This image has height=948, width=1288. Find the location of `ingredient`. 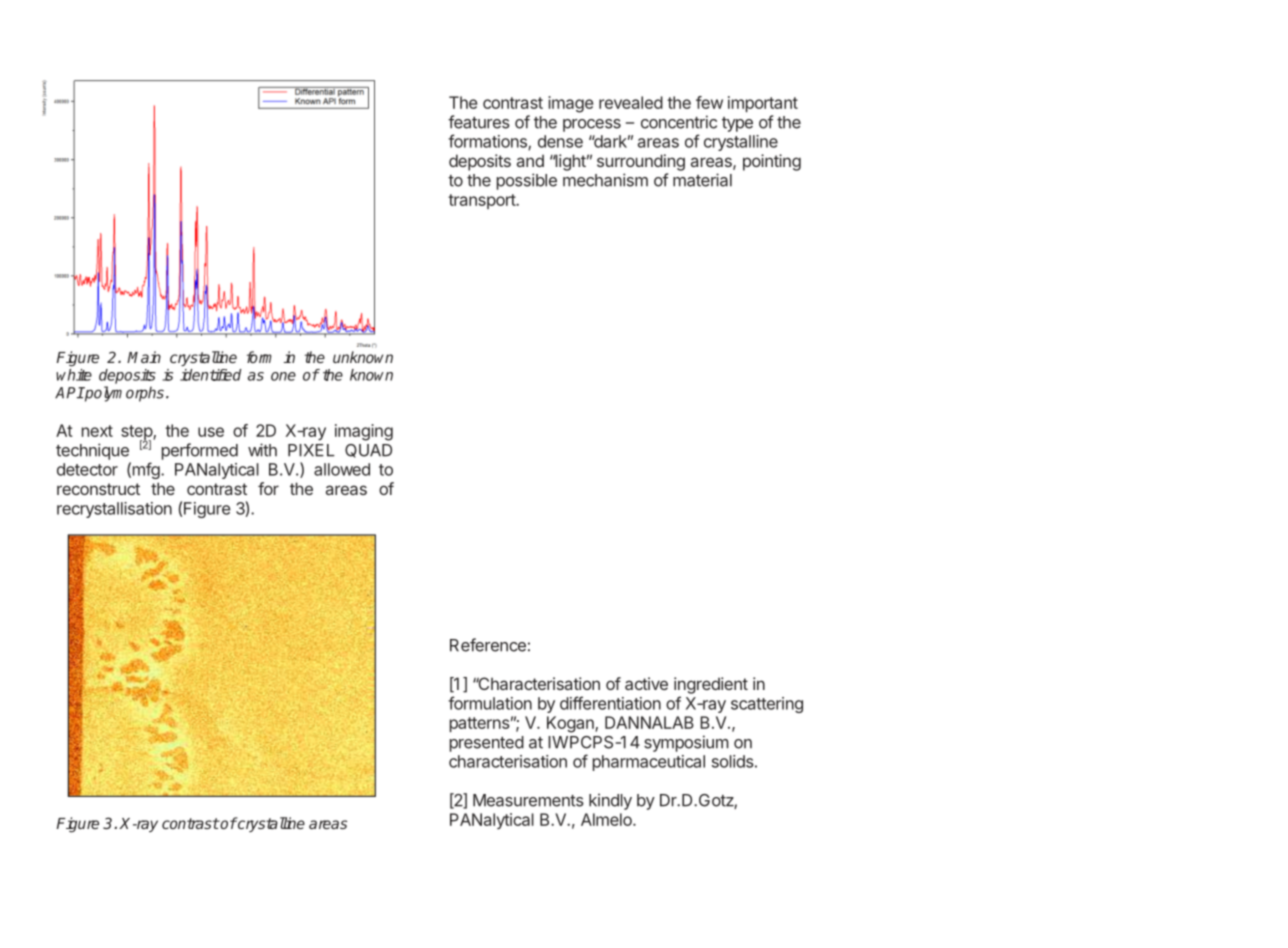

ingredient is located at coordinates (711, 685).
